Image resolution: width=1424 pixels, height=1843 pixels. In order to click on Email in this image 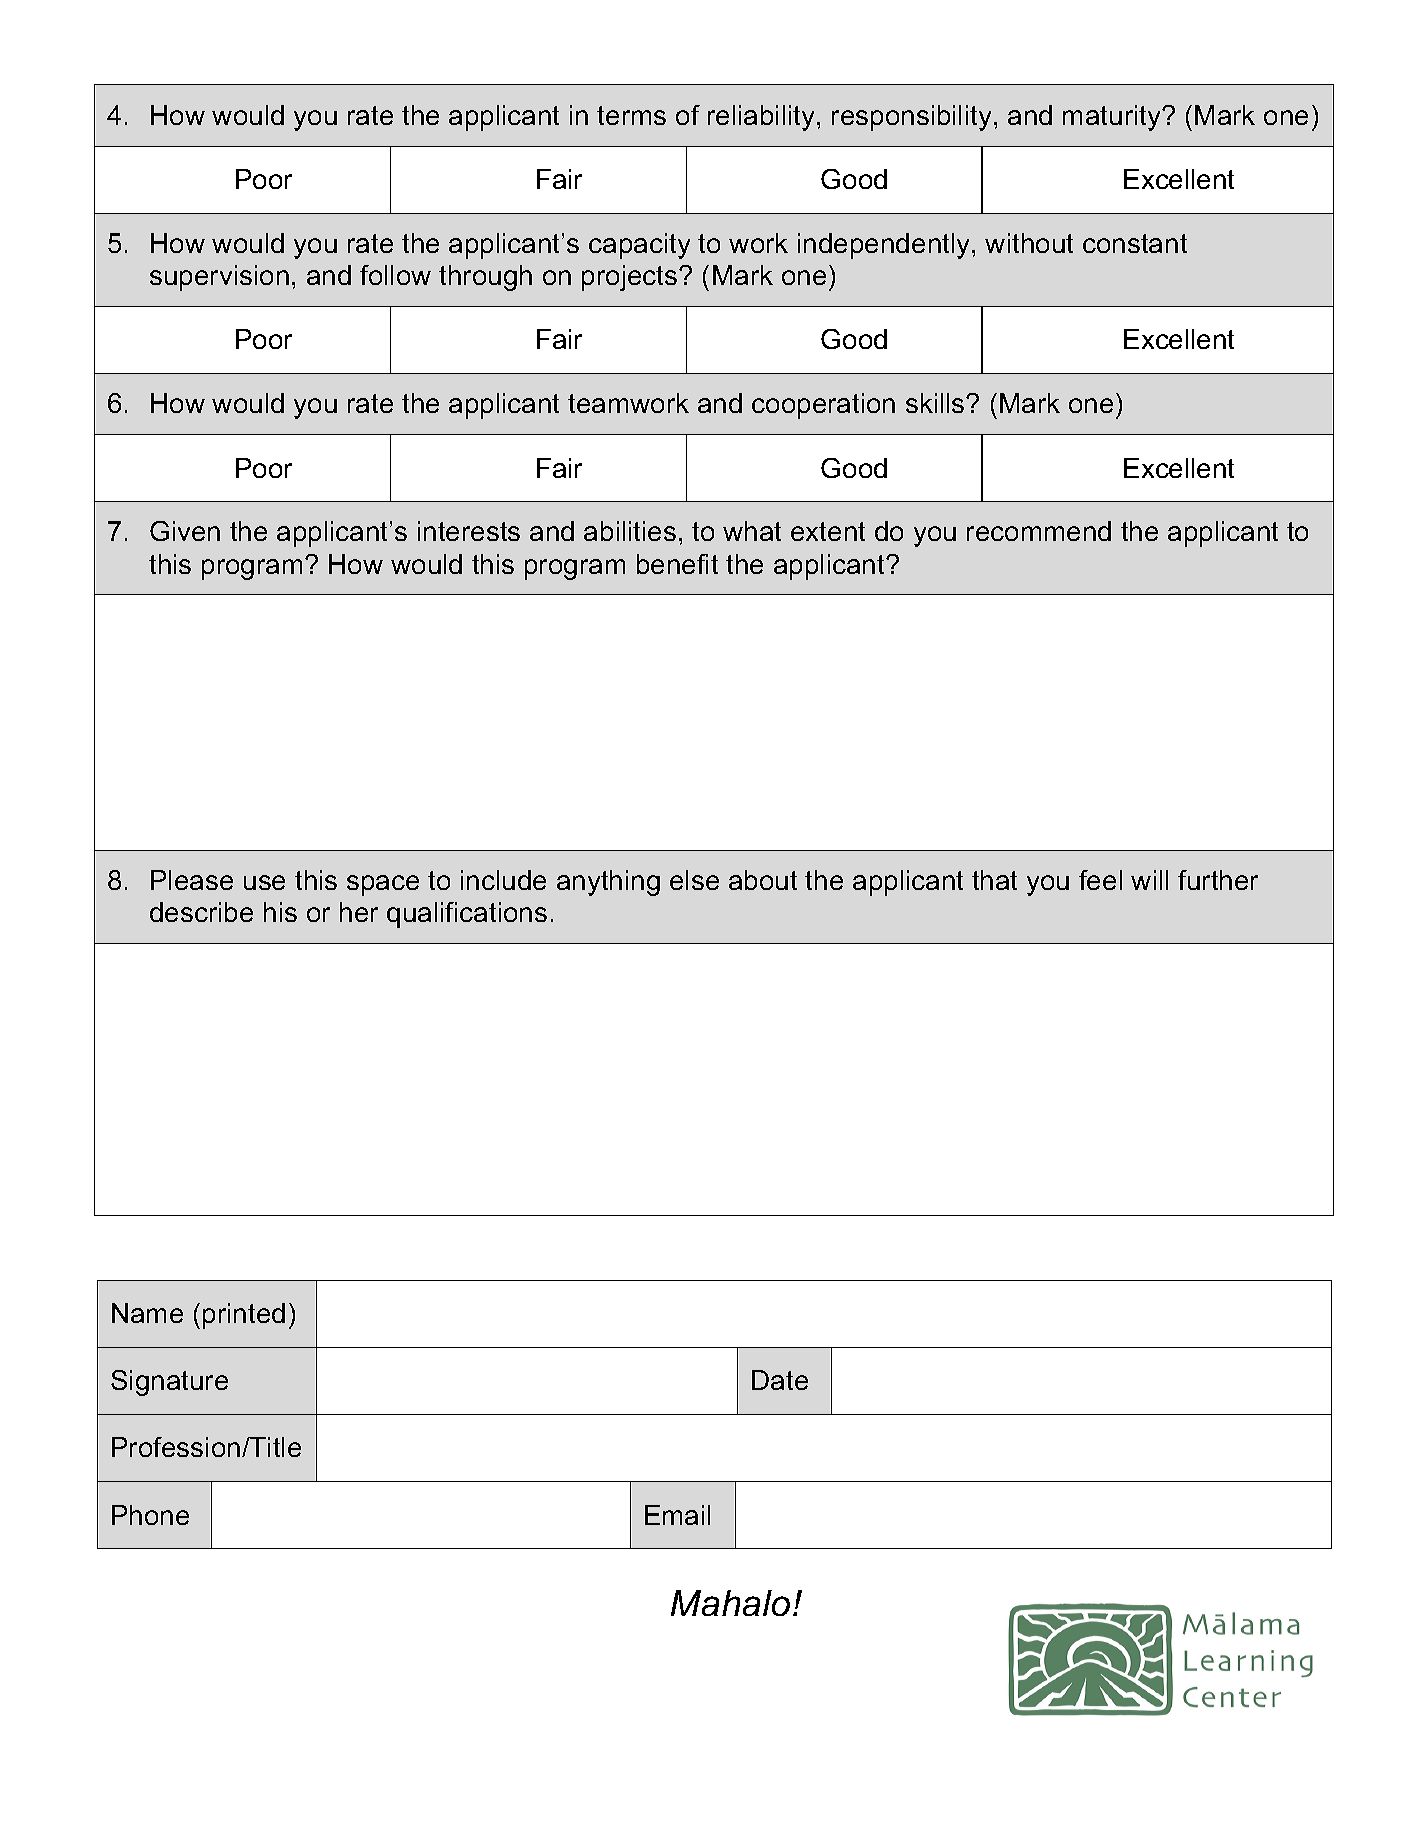, I will do `click(677, 1515)`.
